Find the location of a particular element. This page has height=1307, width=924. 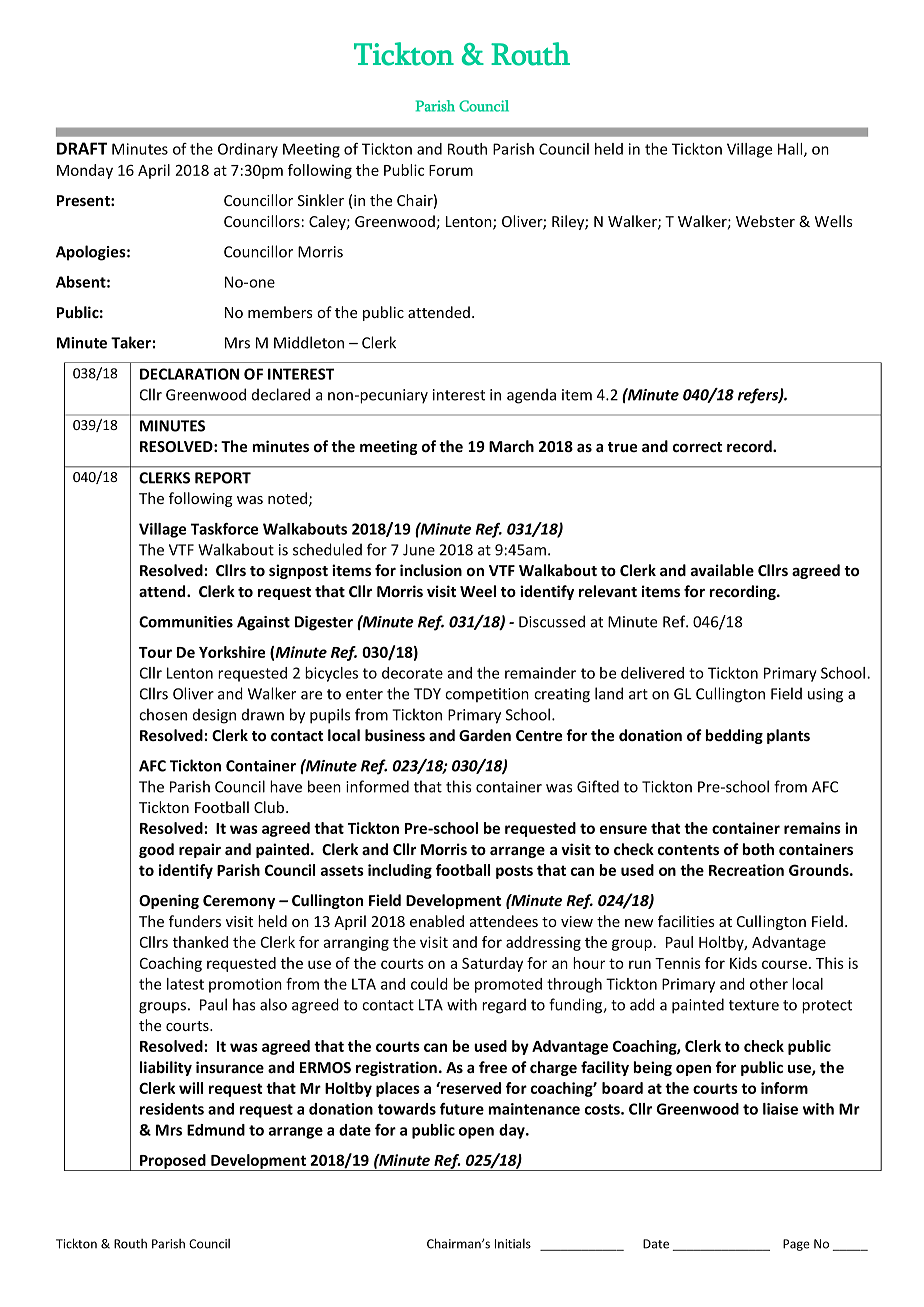

available is located at coordinates (722, 570).
